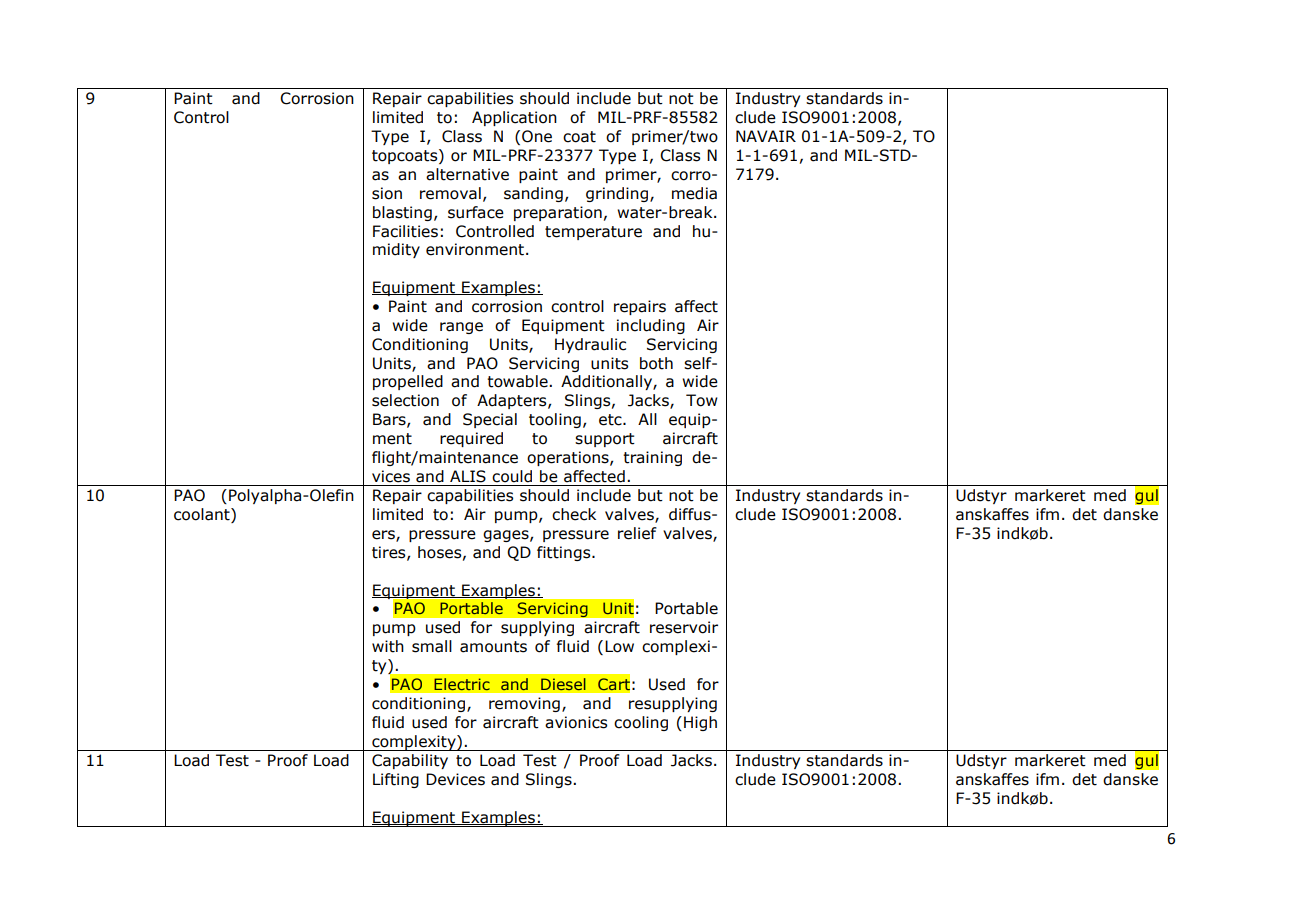  Describe the element at coordinates (524, 704) in the page. I see `removing` at that location.
